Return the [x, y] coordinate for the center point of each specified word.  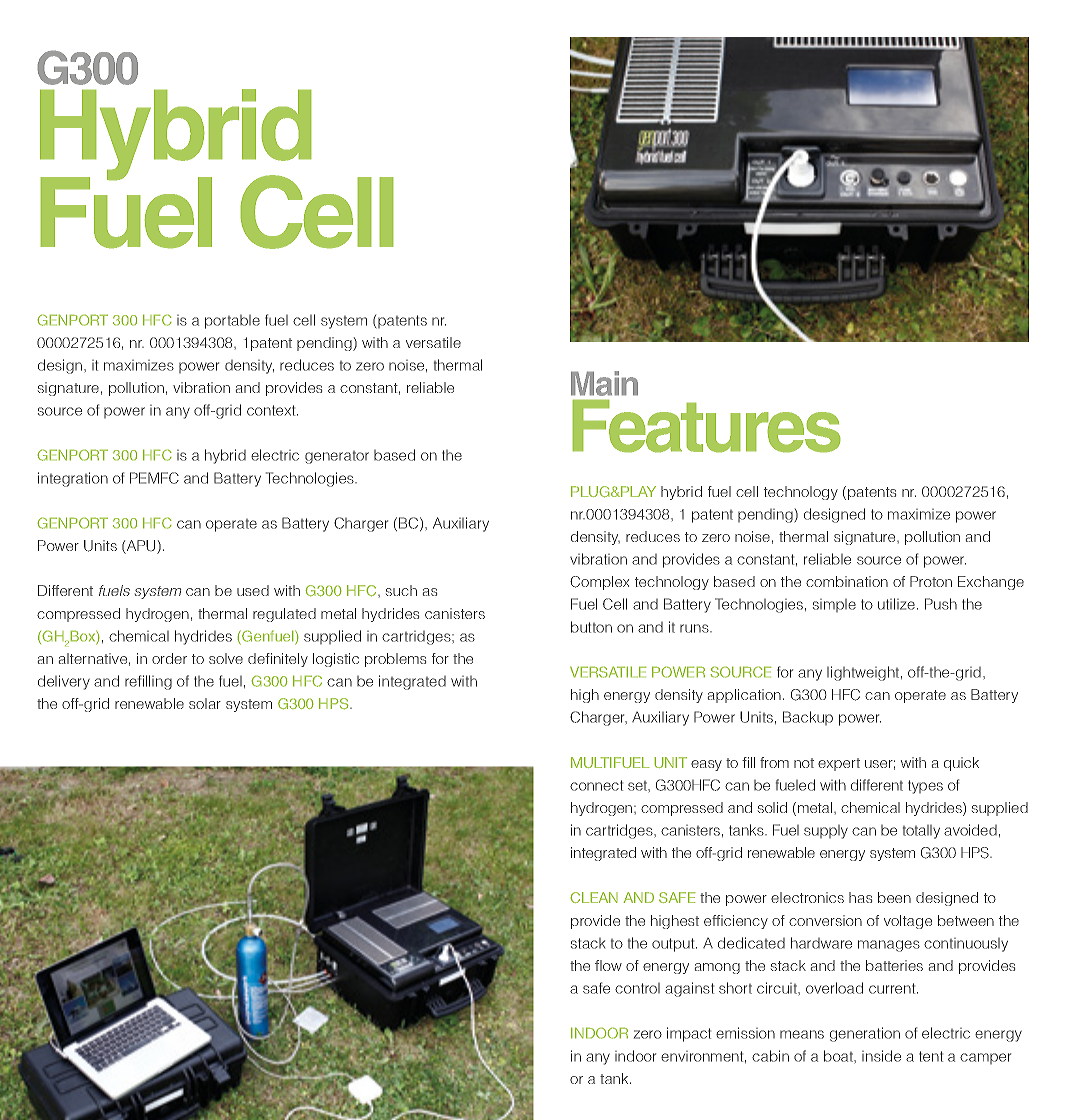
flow [608, 965]
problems [395, 660]
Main [604, 383]
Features [706, 426]
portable [232, 322]
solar [205, 703]
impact [689, 1034]
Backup [808, 718]
